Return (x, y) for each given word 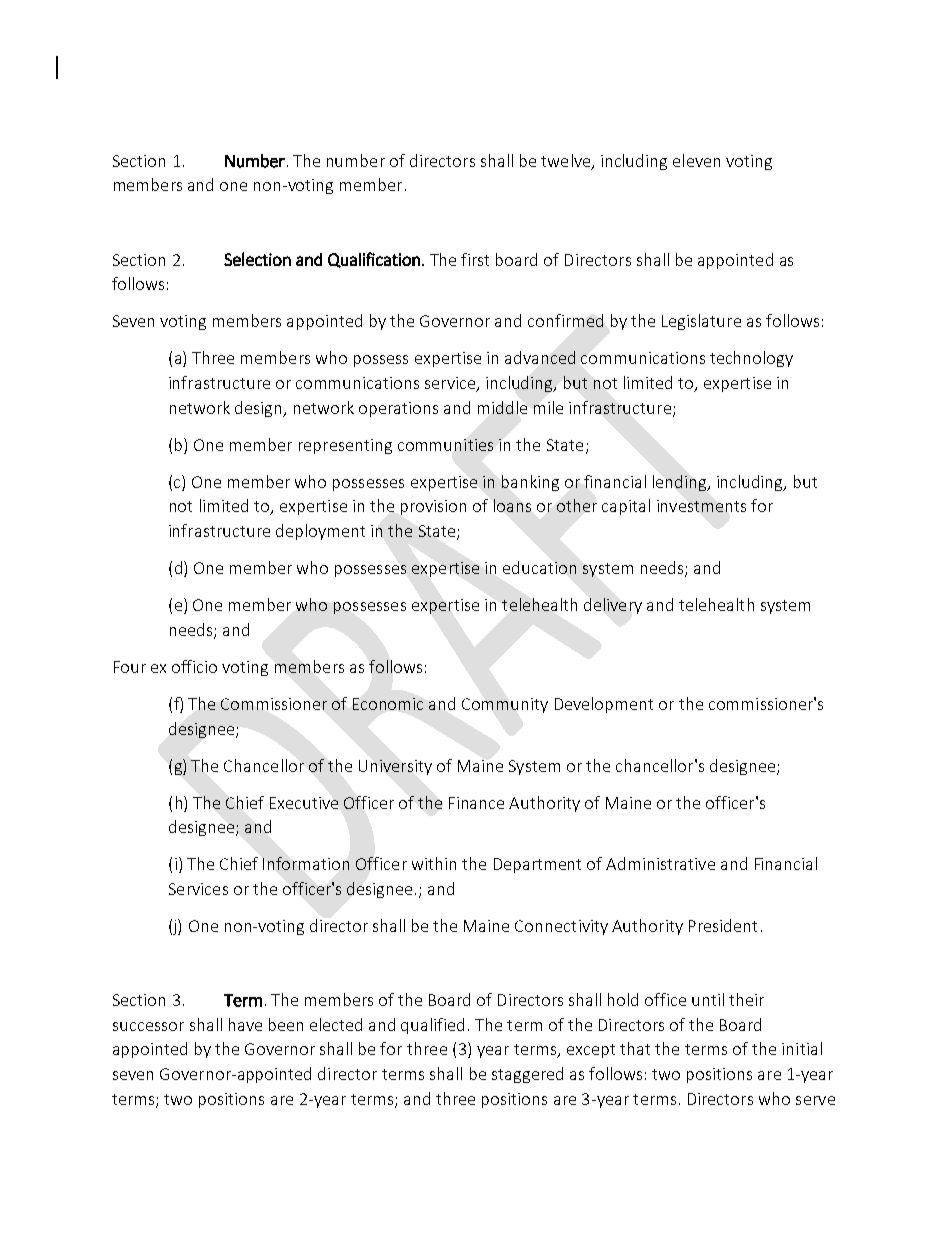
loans (512, 505)
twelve (567, 162)
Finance (476, 803)
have (245, 1024)
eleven (696, 160)
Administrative (660, 863)
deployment (320, 532)
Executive (304, 803)
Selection (257, 259)
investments (701, 506)
